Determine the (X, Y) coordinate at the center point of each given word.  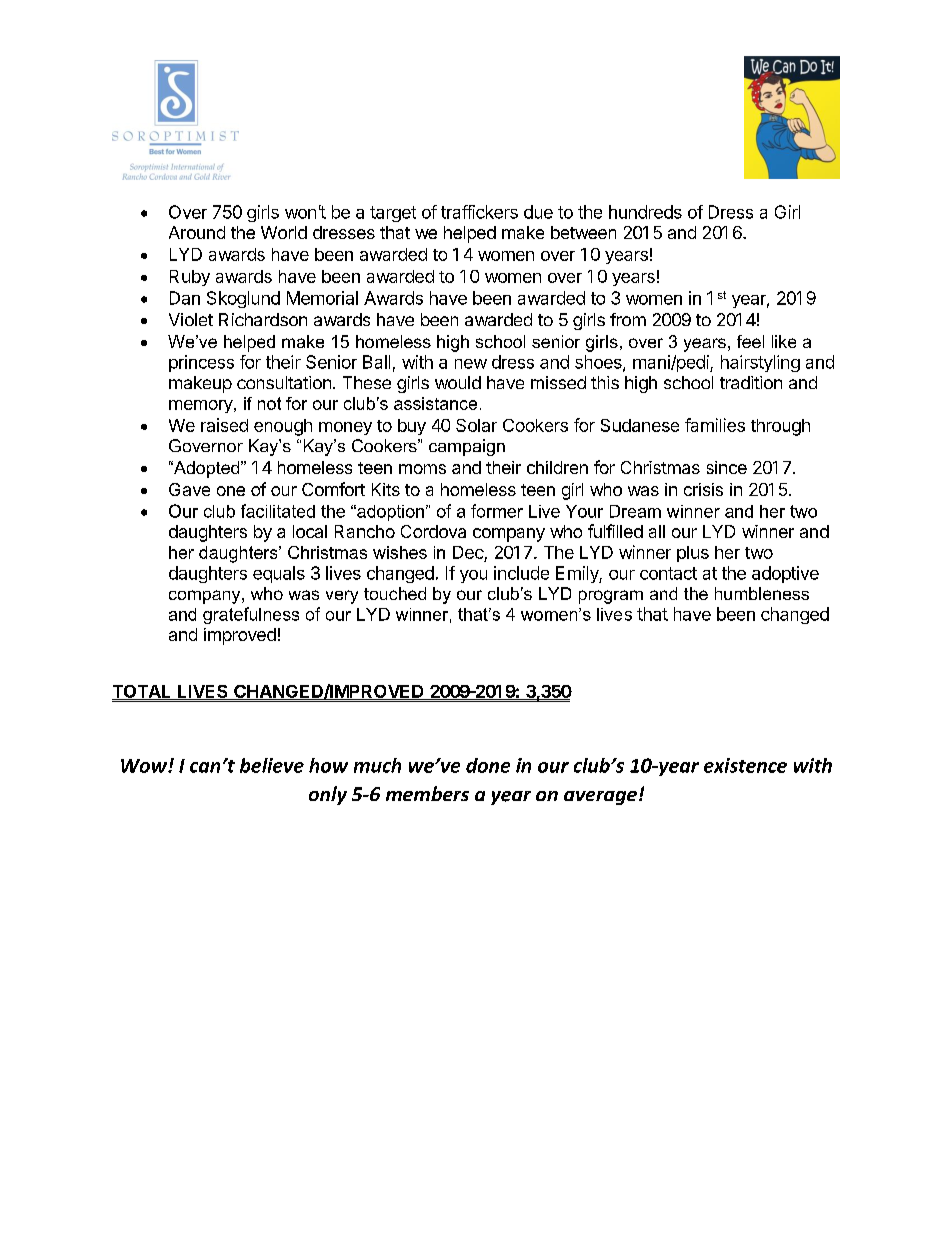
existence (745, 765)
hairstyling (760, 363)
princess (201, 363)
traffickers (479, 212)
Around (197, 232)
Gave (189, 489)
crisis (703, 489)
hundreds (645, 212)
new (471, 364)
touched (395, 593)
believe (272, 765)
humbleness (762, 593)
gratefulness (251, 615)
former (497, 511)
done (488, 765)
